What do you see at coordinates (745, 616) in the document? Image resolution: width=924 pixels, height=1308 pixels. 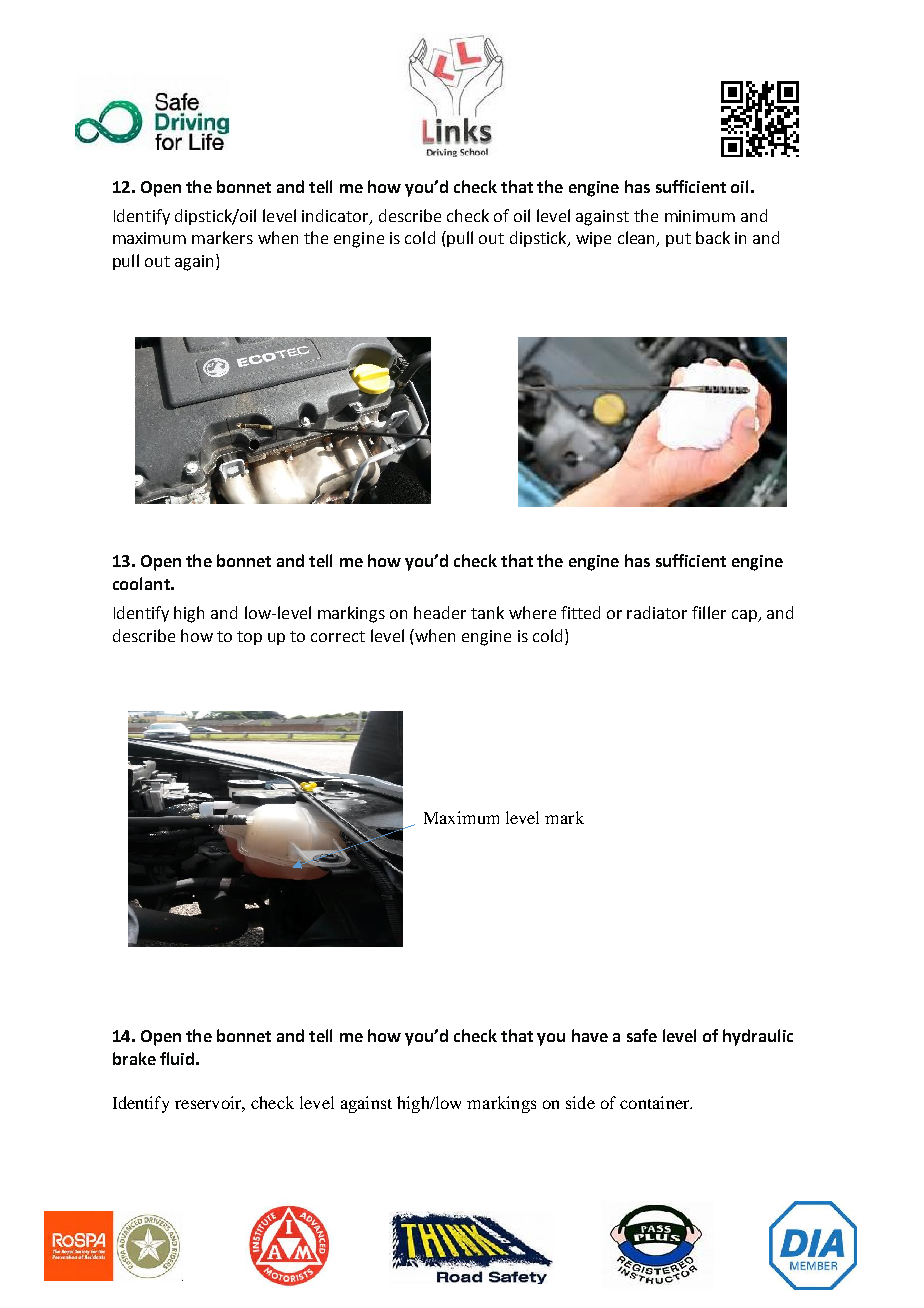 I see `cap` at bounding box center [745, 616].
